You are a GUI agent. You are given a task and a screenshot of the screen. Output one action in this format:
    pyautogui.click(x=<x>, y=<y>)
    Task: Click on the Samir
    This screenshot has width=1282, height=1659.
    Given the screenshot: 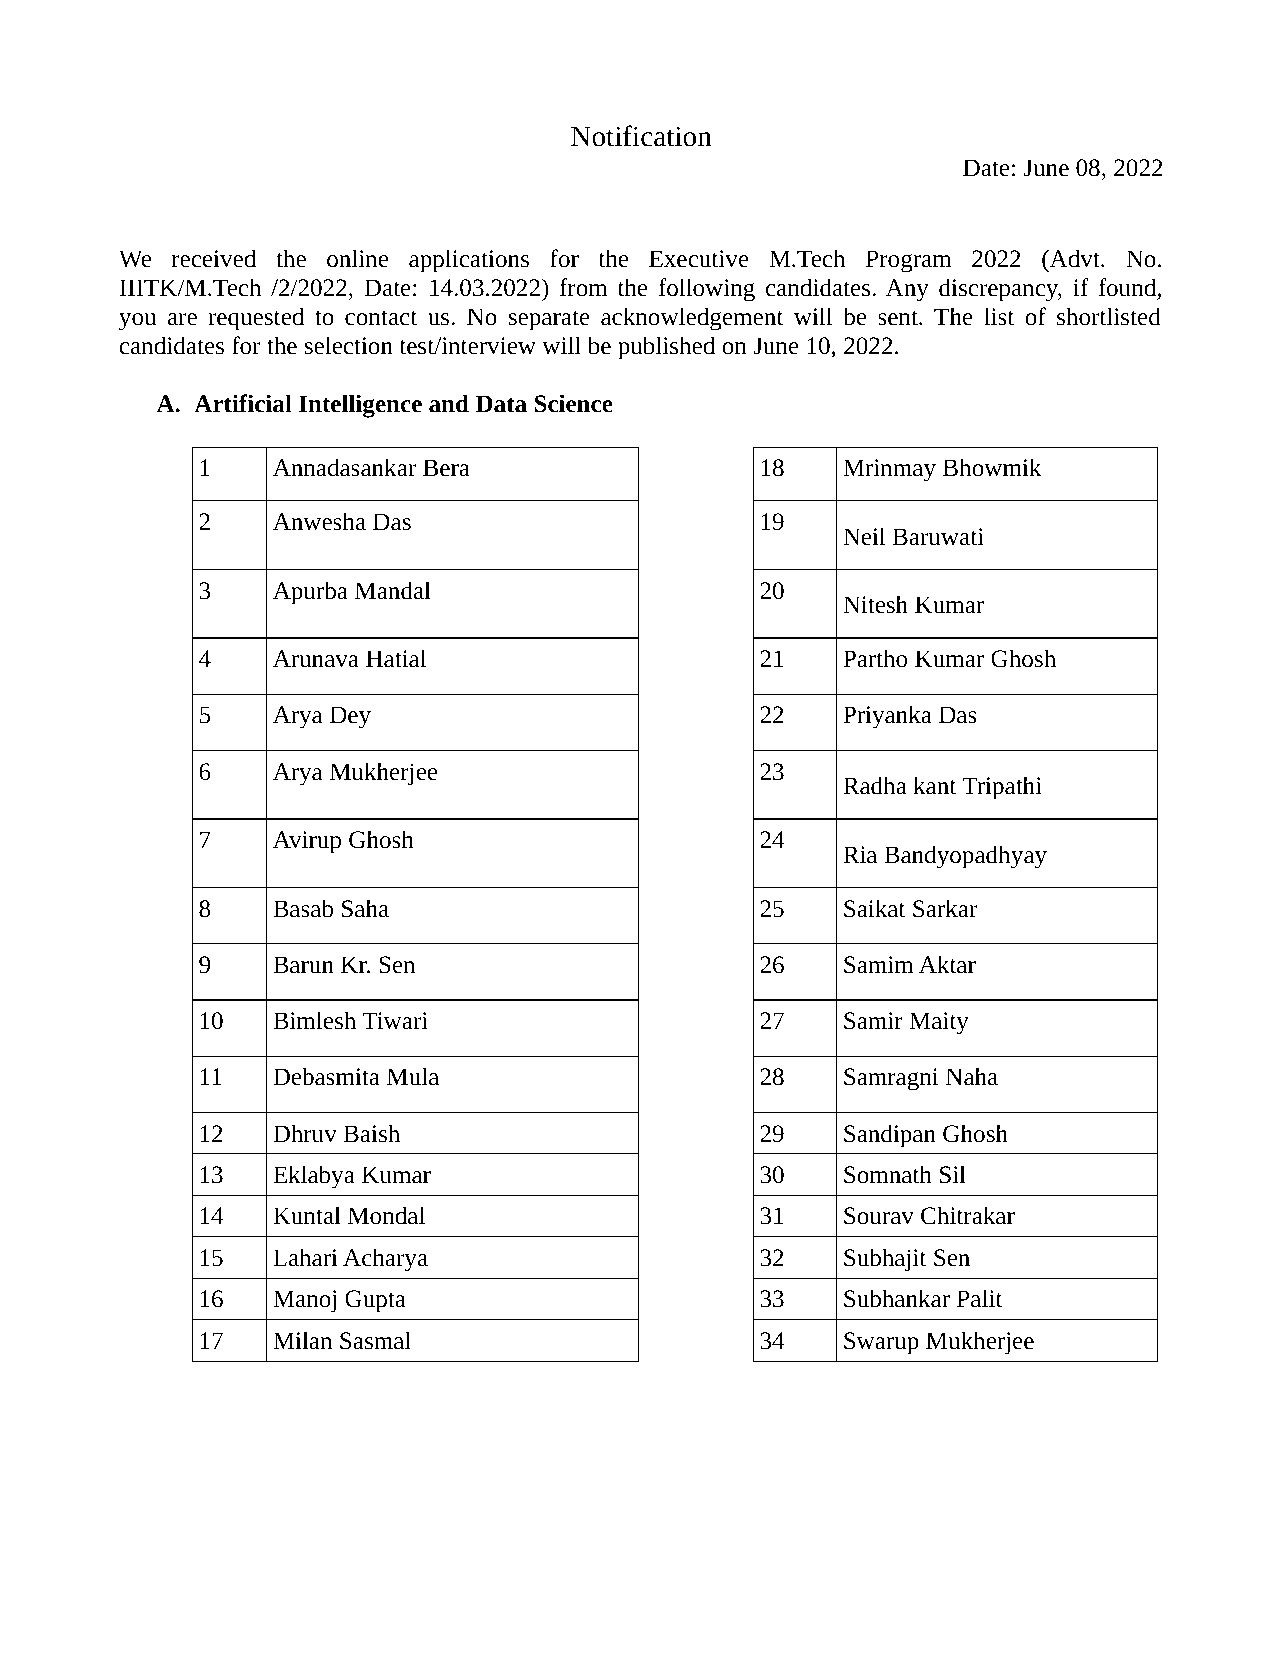 What is the action you would take?
    pyautogui.click(x=873, y=1021)
